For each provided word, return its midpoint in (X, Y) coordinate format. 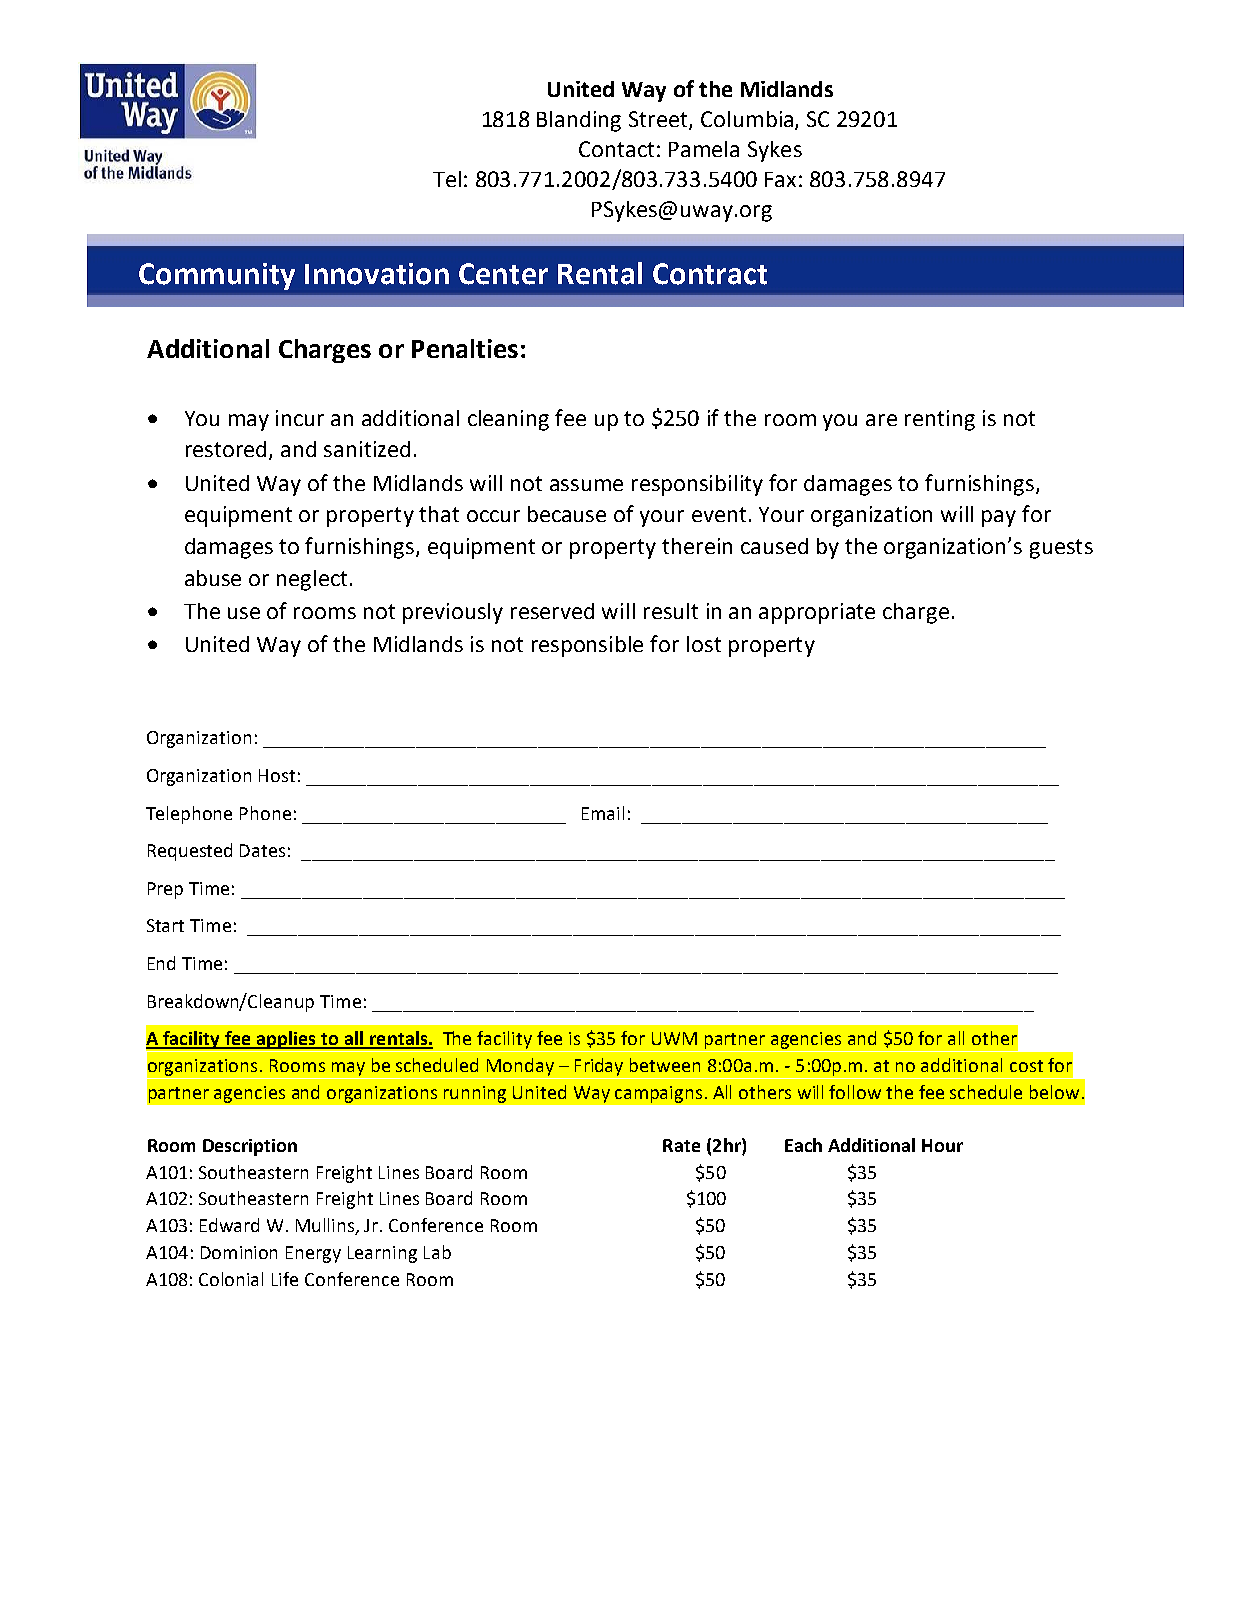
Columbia (748, 120)
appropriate (817, 613)
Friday (599, 1067)
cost (1026, 1066)
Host (277, 775)
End (161, 963)
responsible (587, 646)
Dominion (239, 1252)
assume (586, 485)
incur (300, 418)
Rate (681, 1145)
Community (217, 276)
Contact (616, 149)
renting (940, 420)
